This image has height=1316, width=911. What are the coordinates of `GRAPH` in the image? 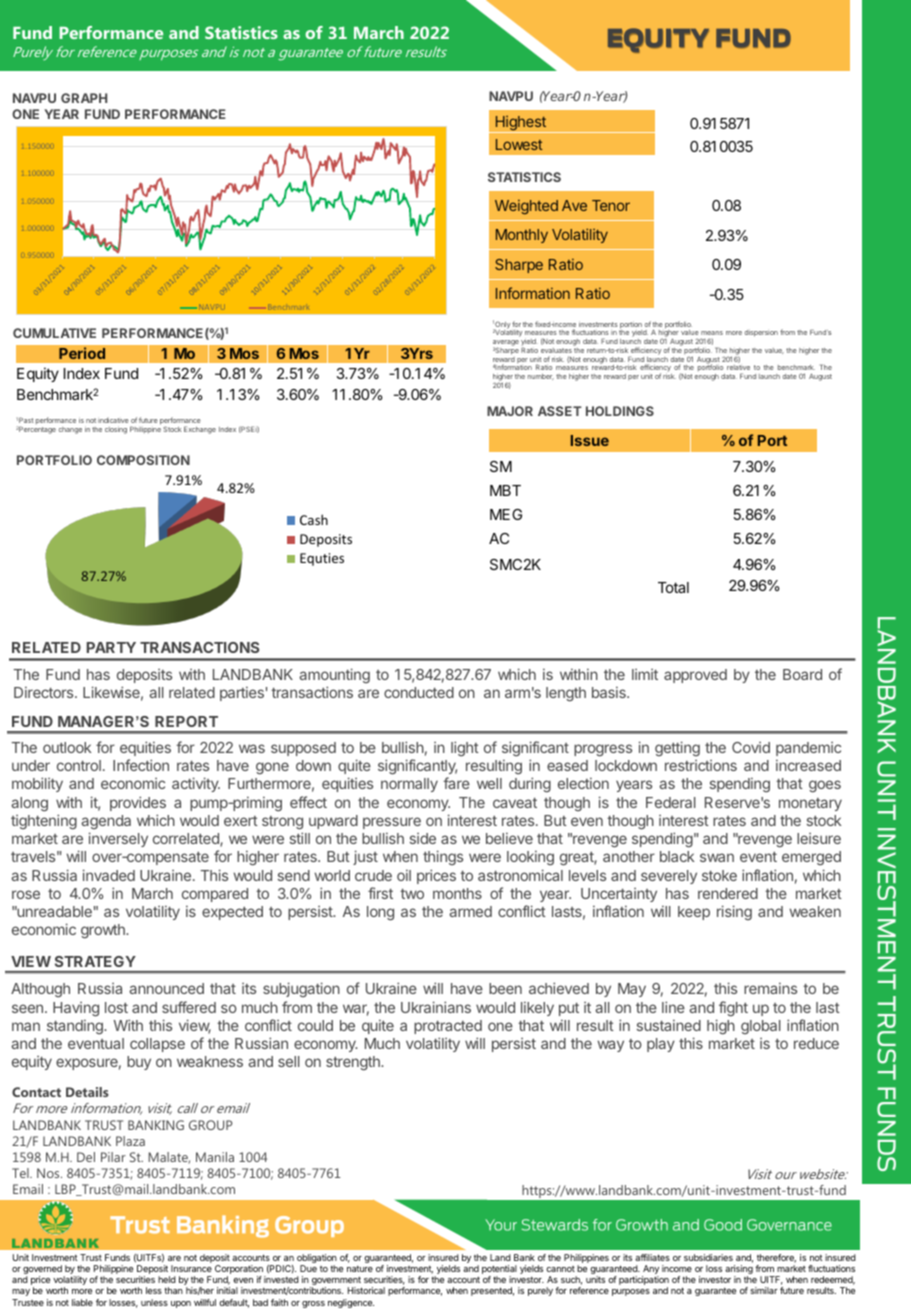 It's located at (84, 98).
